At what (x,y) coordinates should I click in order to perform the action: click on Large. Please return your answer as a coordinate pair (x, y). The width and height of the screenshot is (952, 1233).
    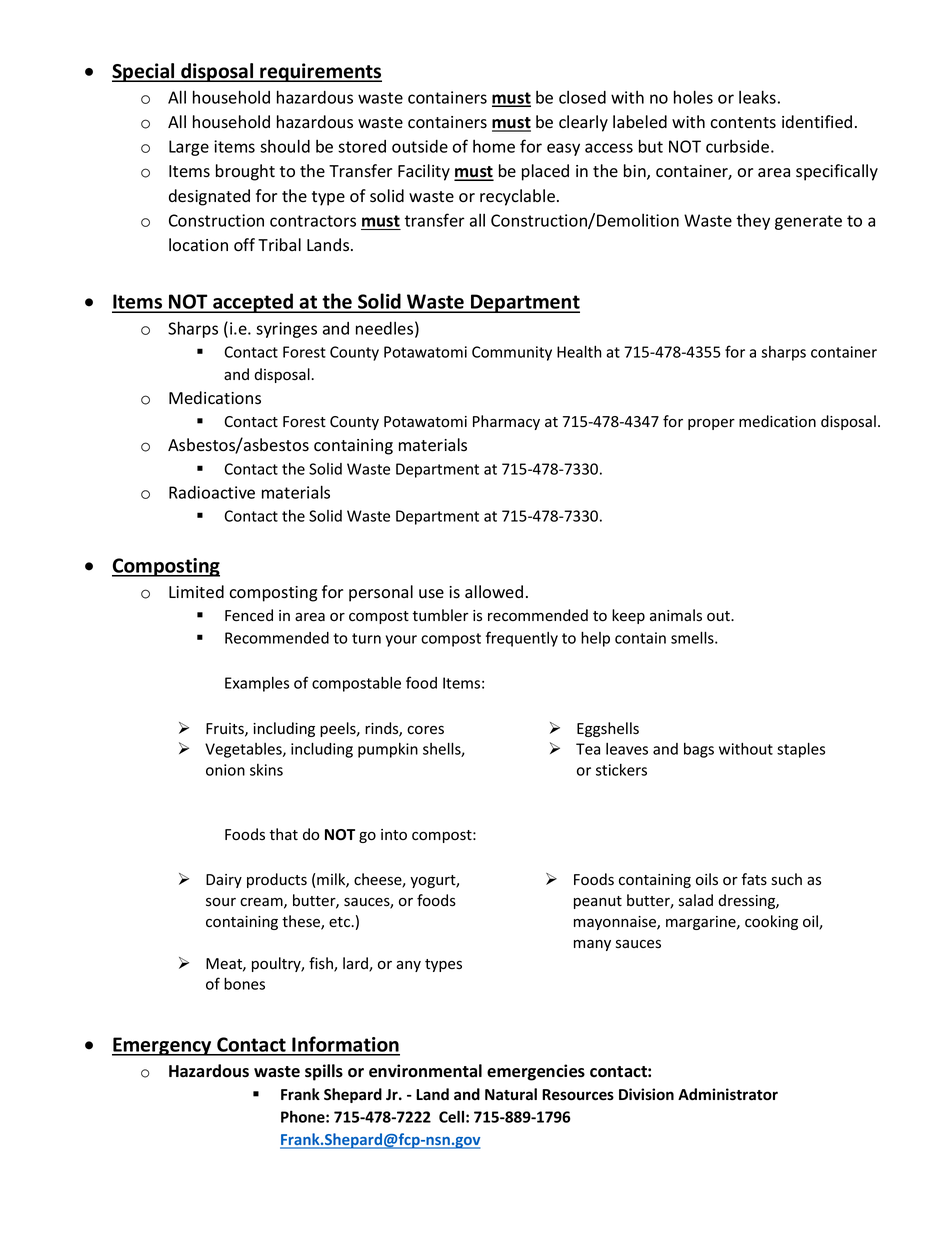
    Looking at the image, I should click on (189, 148).
